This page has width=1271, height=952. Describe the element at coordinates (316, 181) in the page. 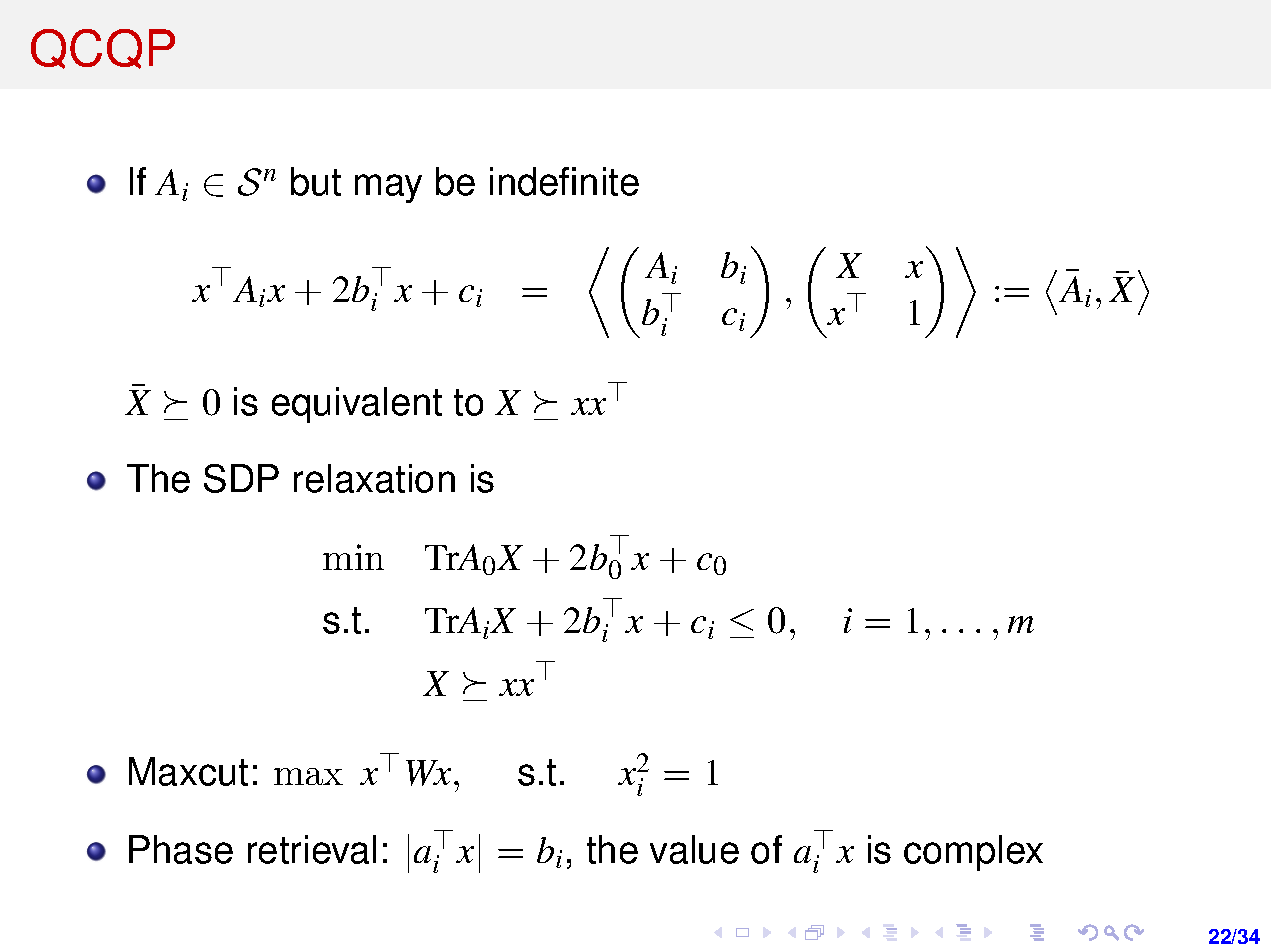

I see `but` at that location.
